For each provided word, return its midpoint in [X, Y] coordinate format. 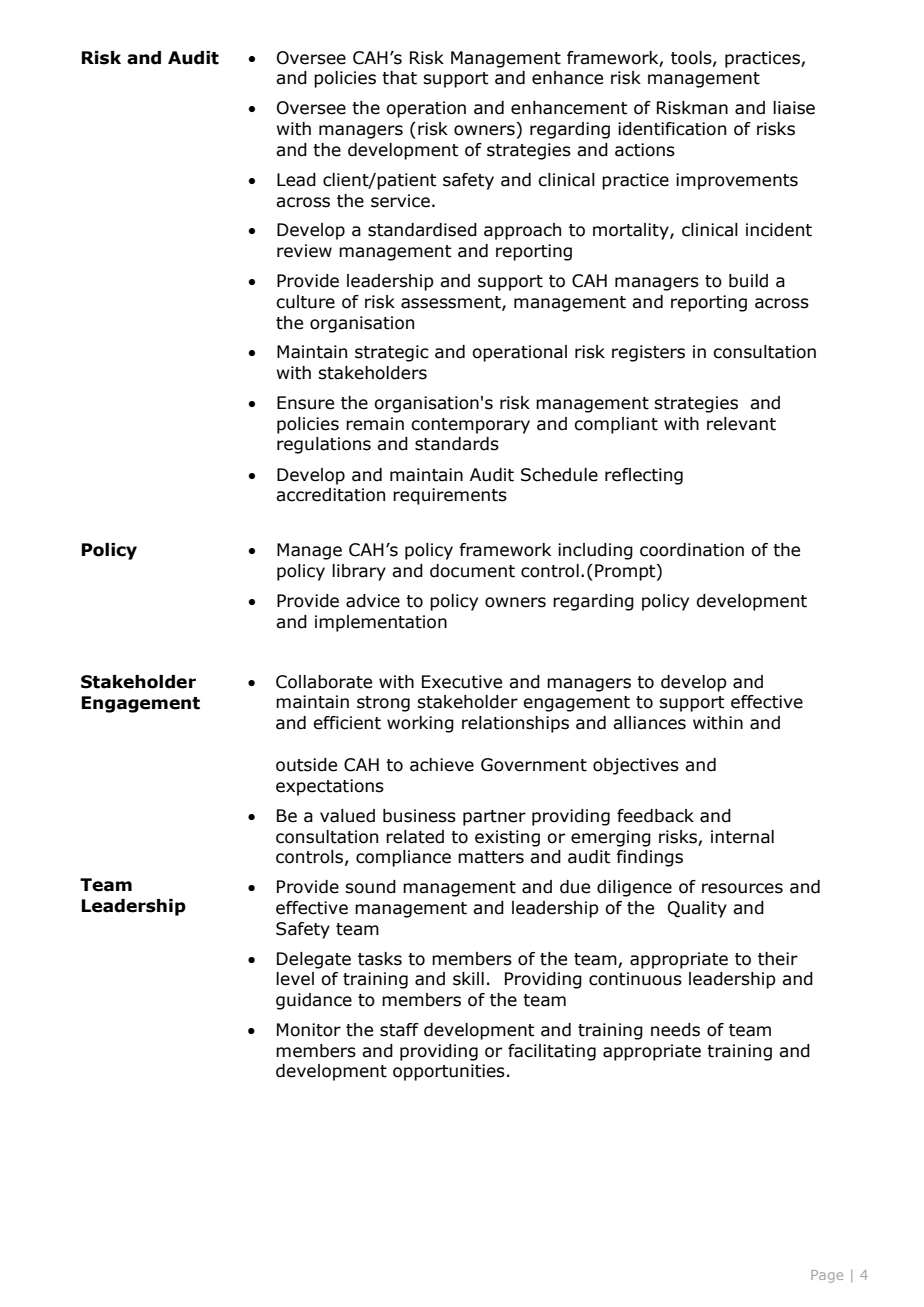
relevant [741, 424]
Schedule [559, 475]
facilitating [552, 1052]
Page [827, 1276]
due [575, 887]
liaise [794, 108]
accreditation [330, 495]
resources [742, 888]
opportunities [449, 1072]
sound [370, 887]
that [399, 78]
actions [645, 150]
